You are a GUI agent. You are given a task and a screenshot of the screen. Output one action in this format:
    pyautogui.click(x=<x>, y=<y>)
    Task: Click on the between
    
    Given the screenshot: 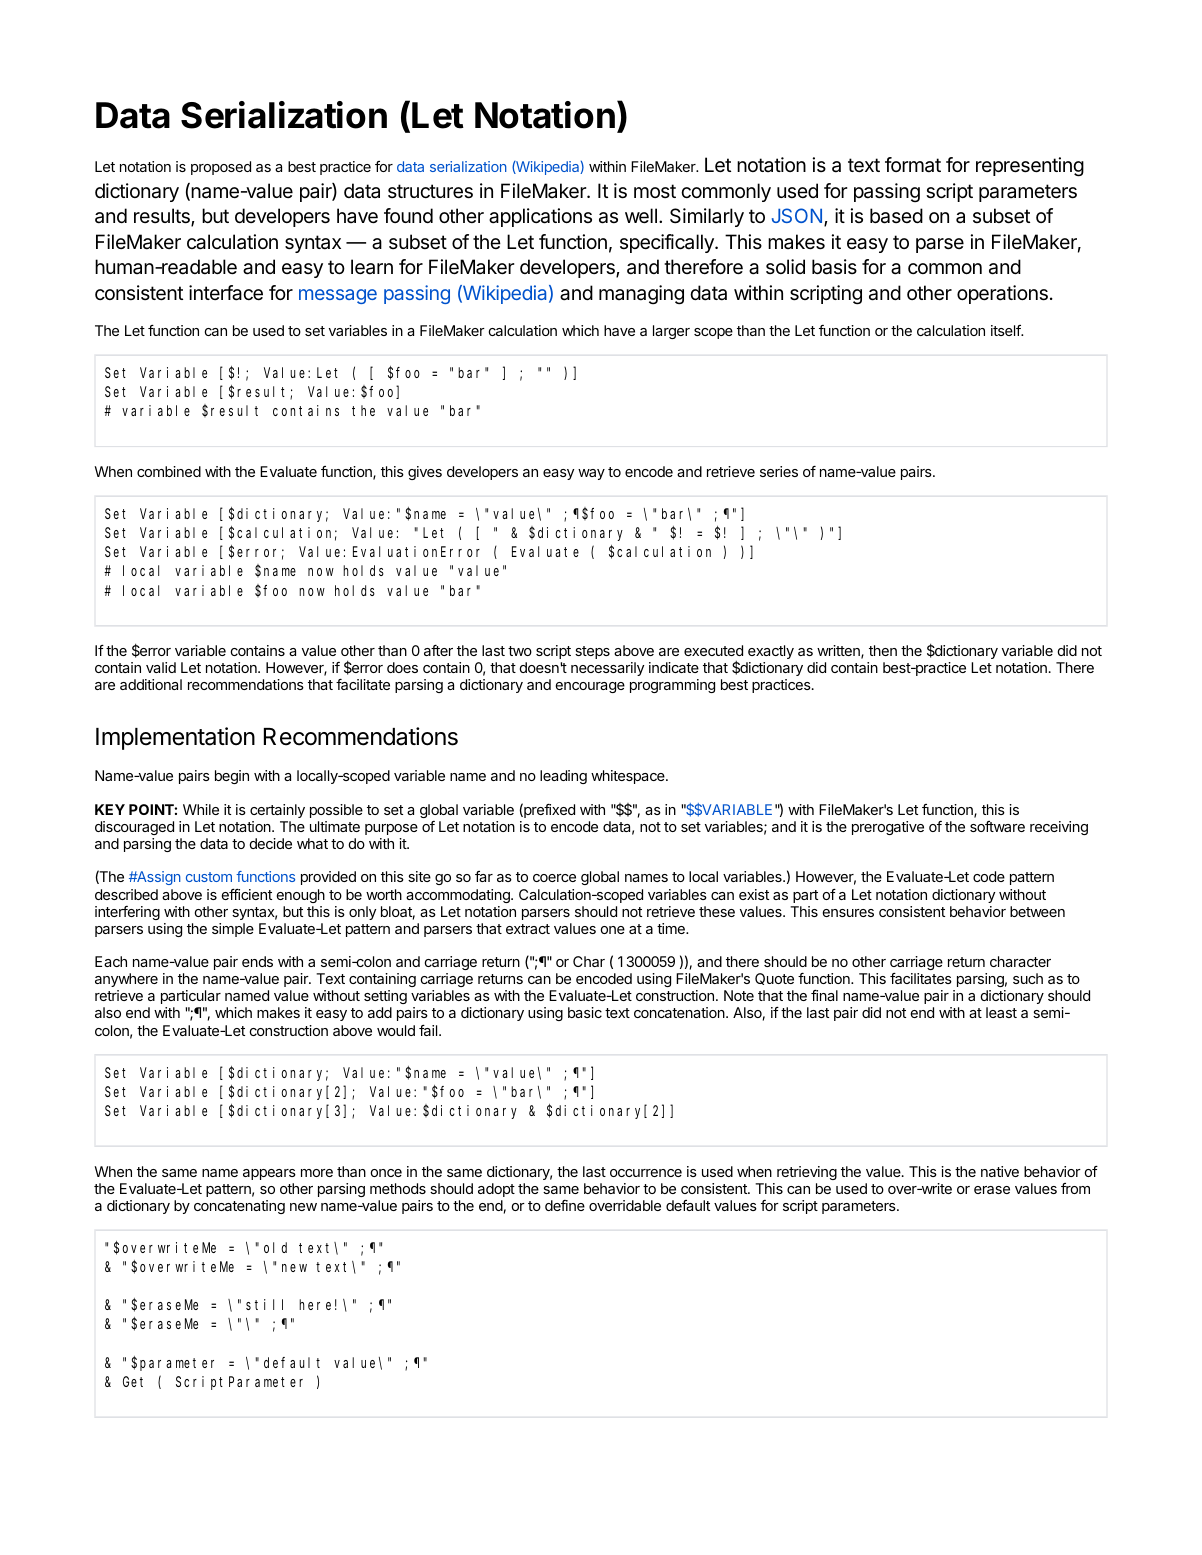 What is the action you would take?
    pyautogui.click(x=1037, y=911)
